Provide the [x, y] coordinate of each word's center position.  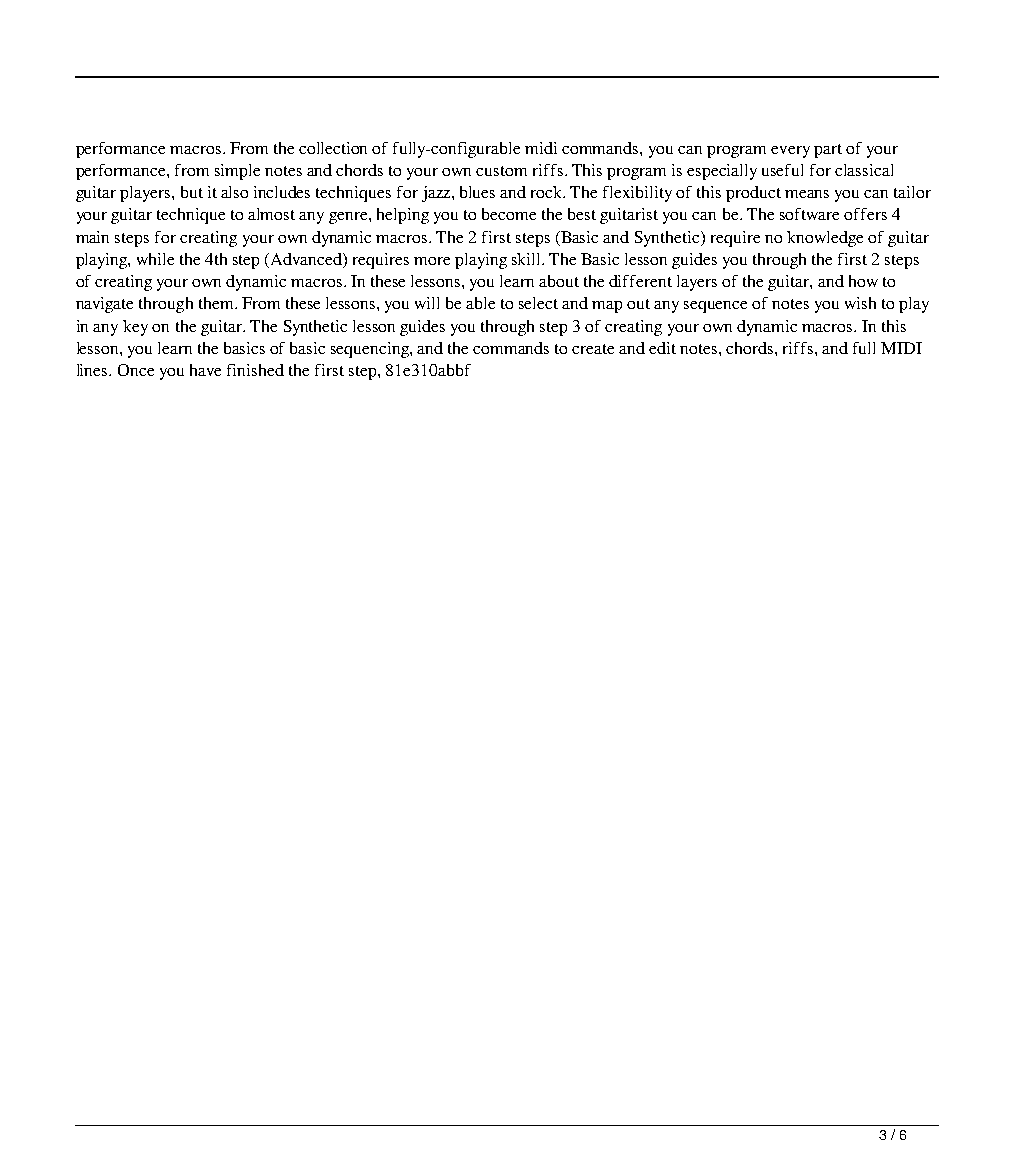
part [828, 151]
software [809, 214]
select [538, 303]
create [593, 349]
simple [237, 172]
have [205, 370]
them [217, 303]
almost [271, 214]
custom [501, 171]
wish [860, 303]
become [509, 214]
